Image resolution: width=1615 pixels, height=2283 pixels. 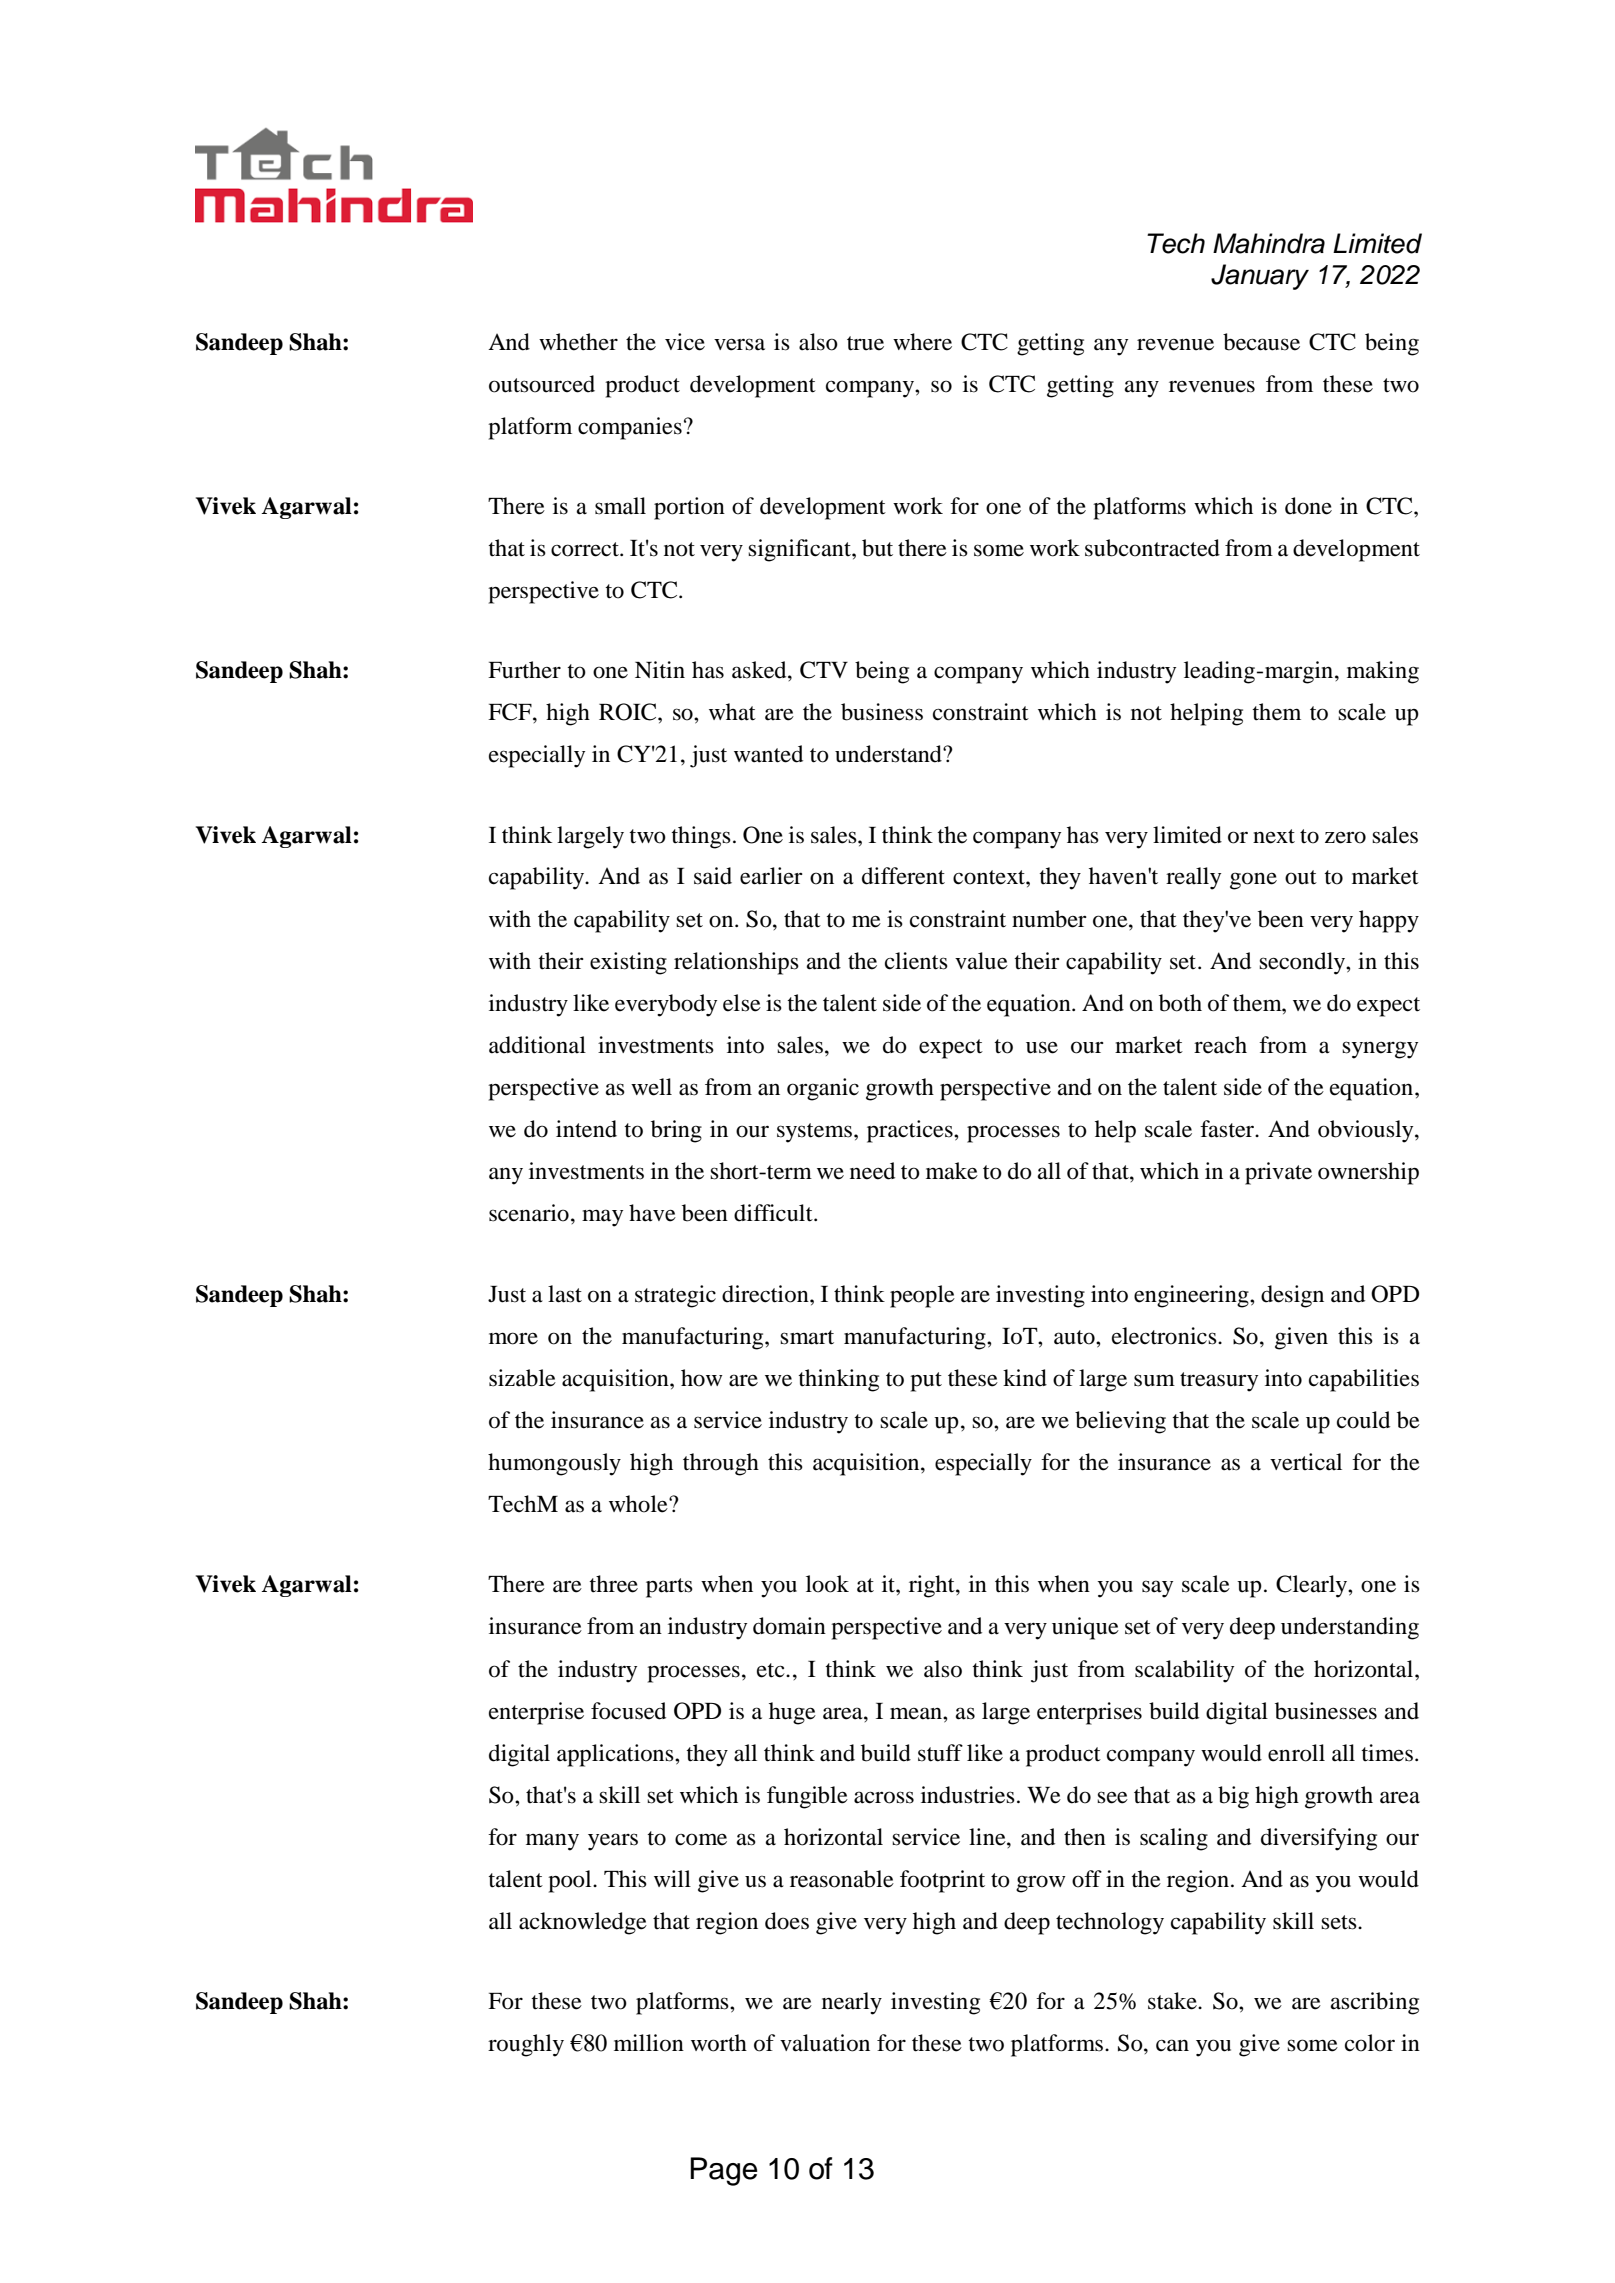 What do you see at coordinates (578, 342) in the document?
I see `whether` at bounding box center [578, 342].
